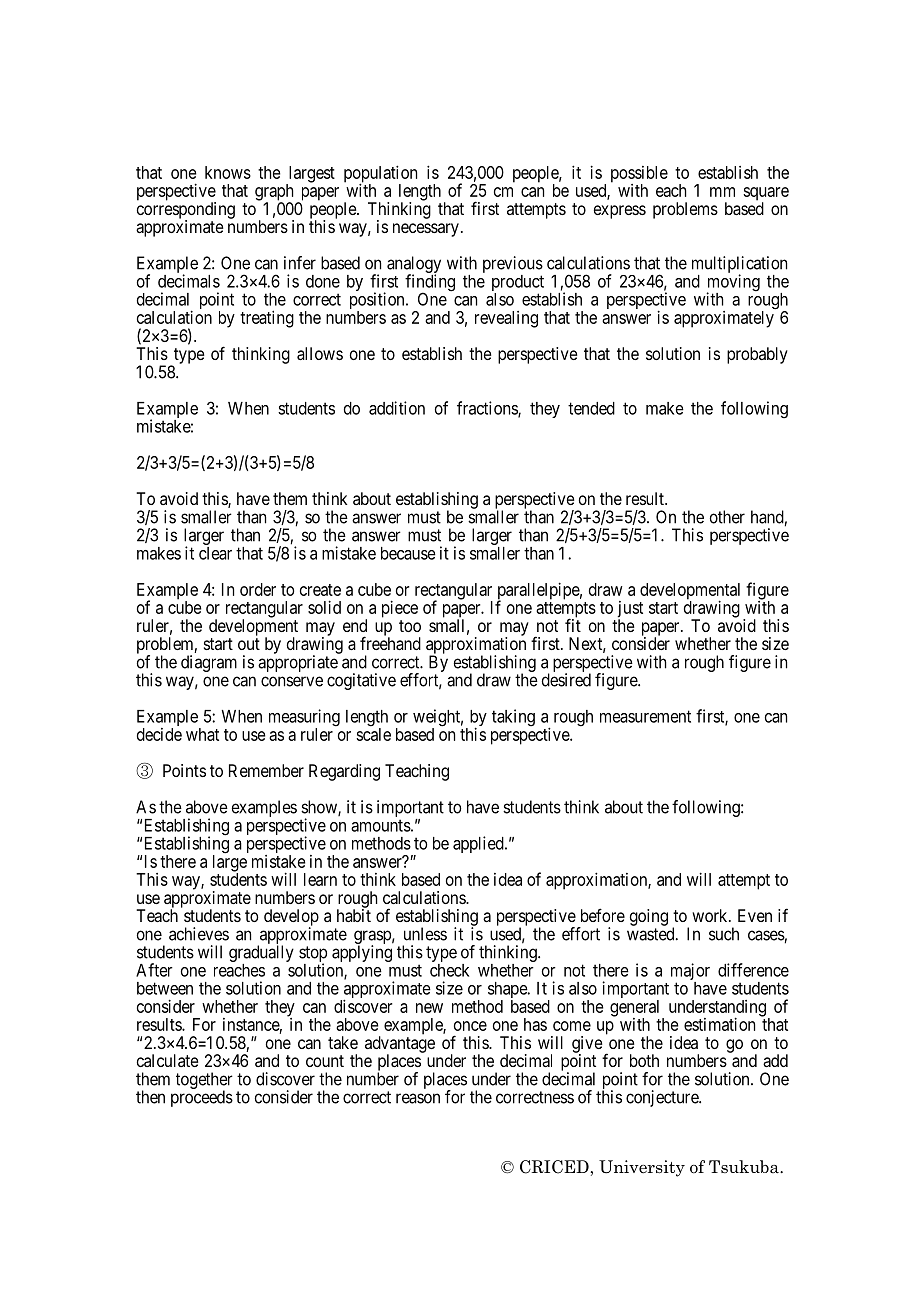 Image resolution: width=924 pixels, height=1308 pixels. I want to click on possible, so click(639, 175).
